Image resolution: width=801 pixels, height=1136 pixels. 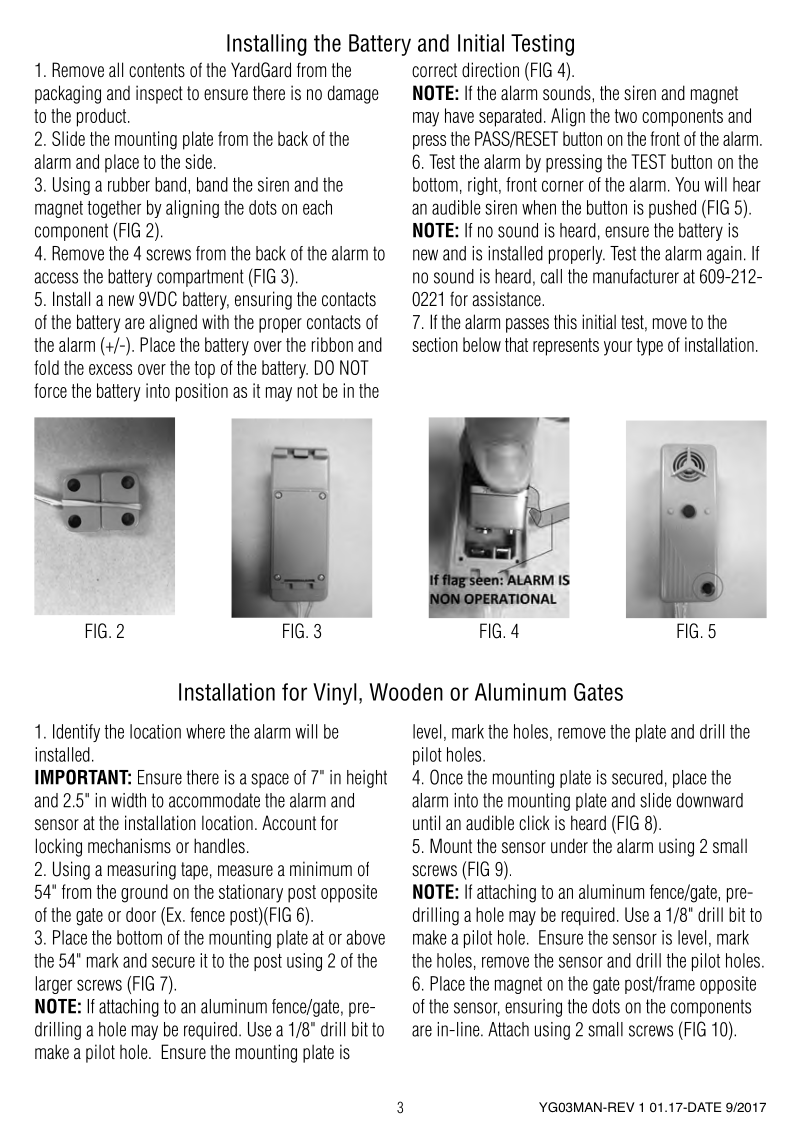 I want to click on above, so click(x=365, y=937).
